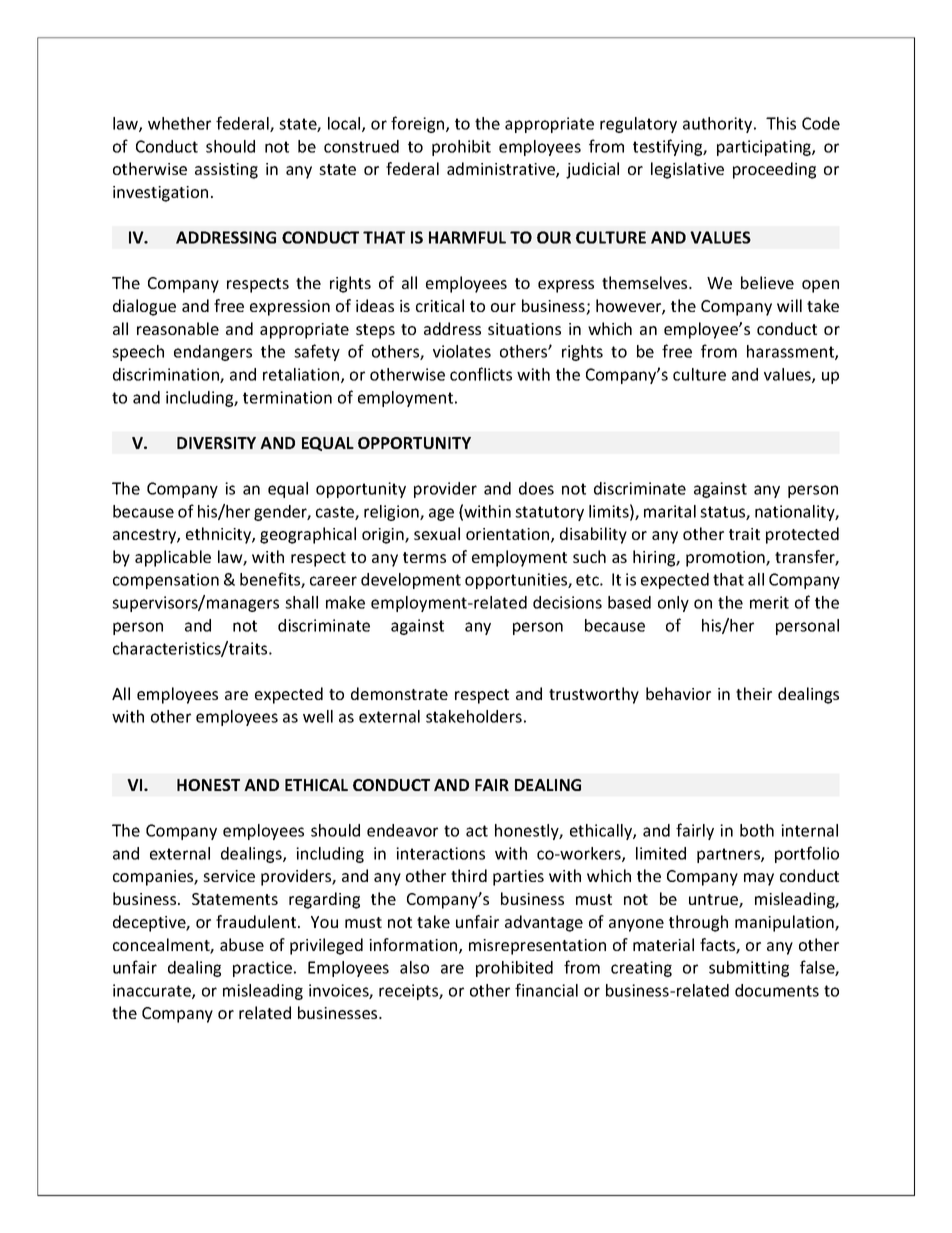  What do you see at coordinates (301, 602) in the page?
I see `shall` at bounding box center [301, 602].
